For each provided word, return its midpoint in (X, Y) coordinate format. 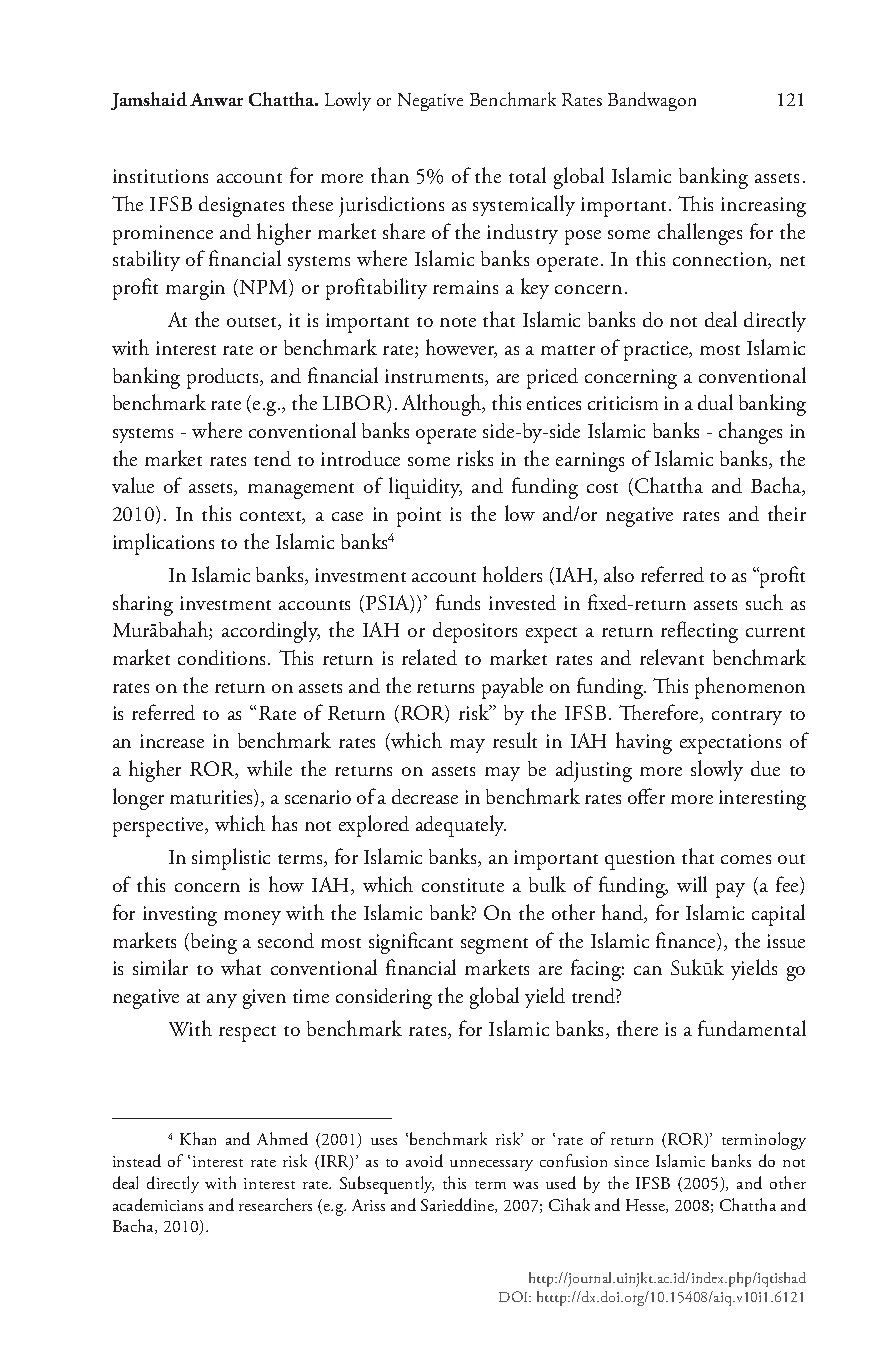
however (461, 348)
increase (172, 741)
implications (163, 544)
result (515, 740)
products (224, 378)
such (764, 602)
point (419, 517)
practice (657, 351)
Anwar (216, 99)
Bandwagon (652, 101)
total (527, 175)
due (765, 768)
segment (494, 946)
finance (687, 941)
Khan (198, 1138)
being (214, 943)
